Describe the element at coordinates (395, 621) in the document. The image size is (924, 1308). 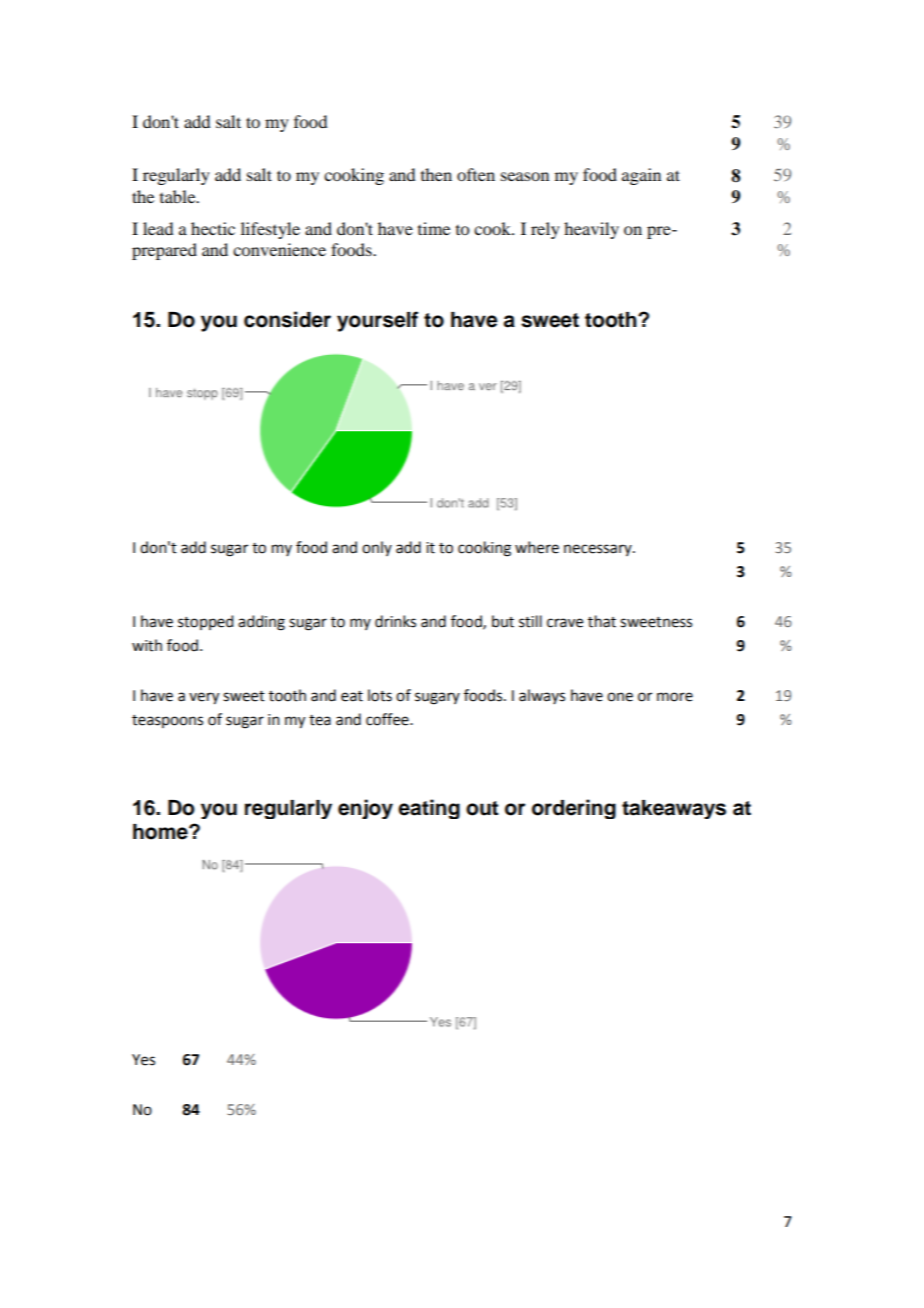
I see `drinks` at that location.
